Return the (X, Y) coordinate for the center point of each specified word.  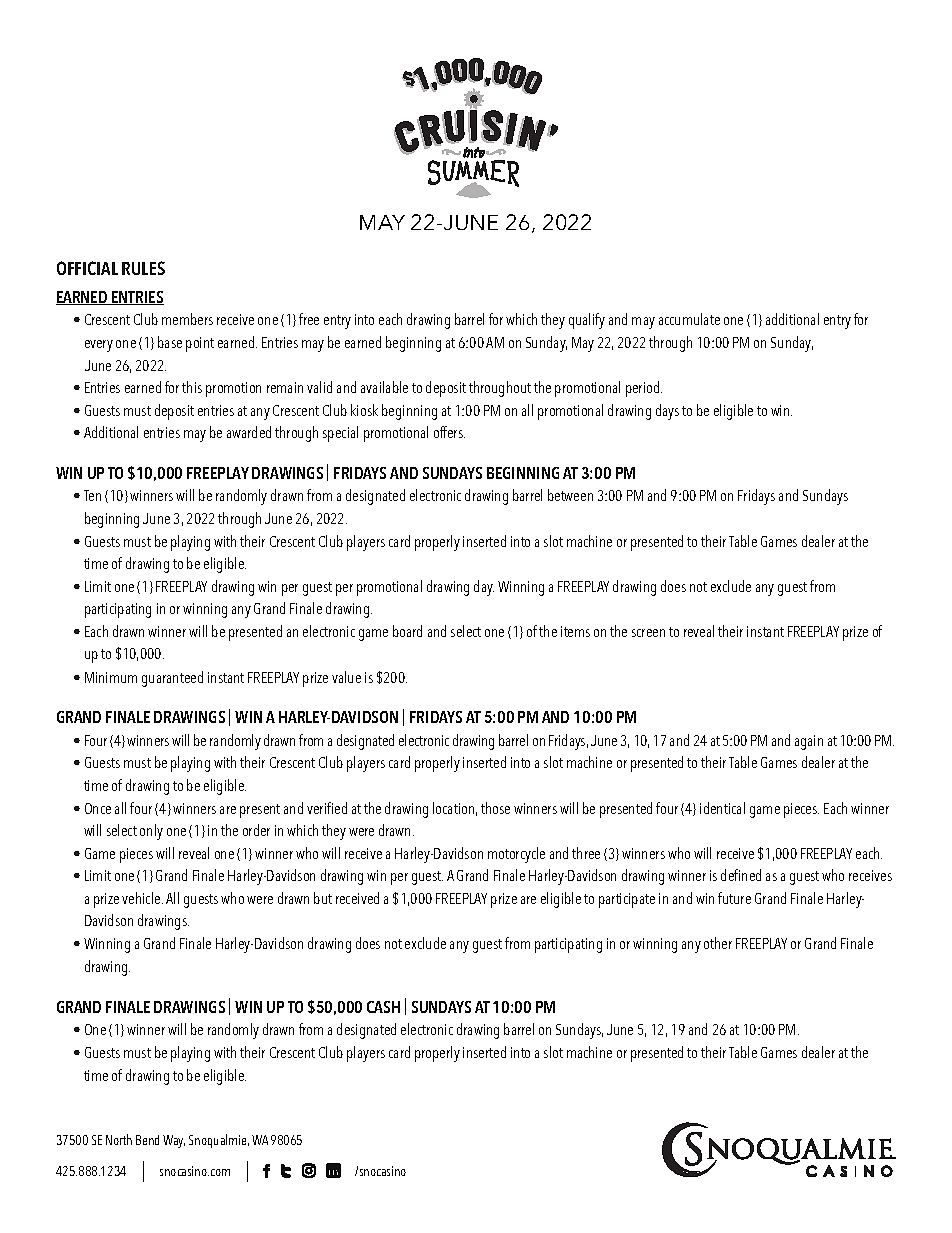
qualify (587, 321)
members (187, 319)
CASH (383, 1007)
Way (174, 1141)
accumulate (689, 319)
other (718, 943)
